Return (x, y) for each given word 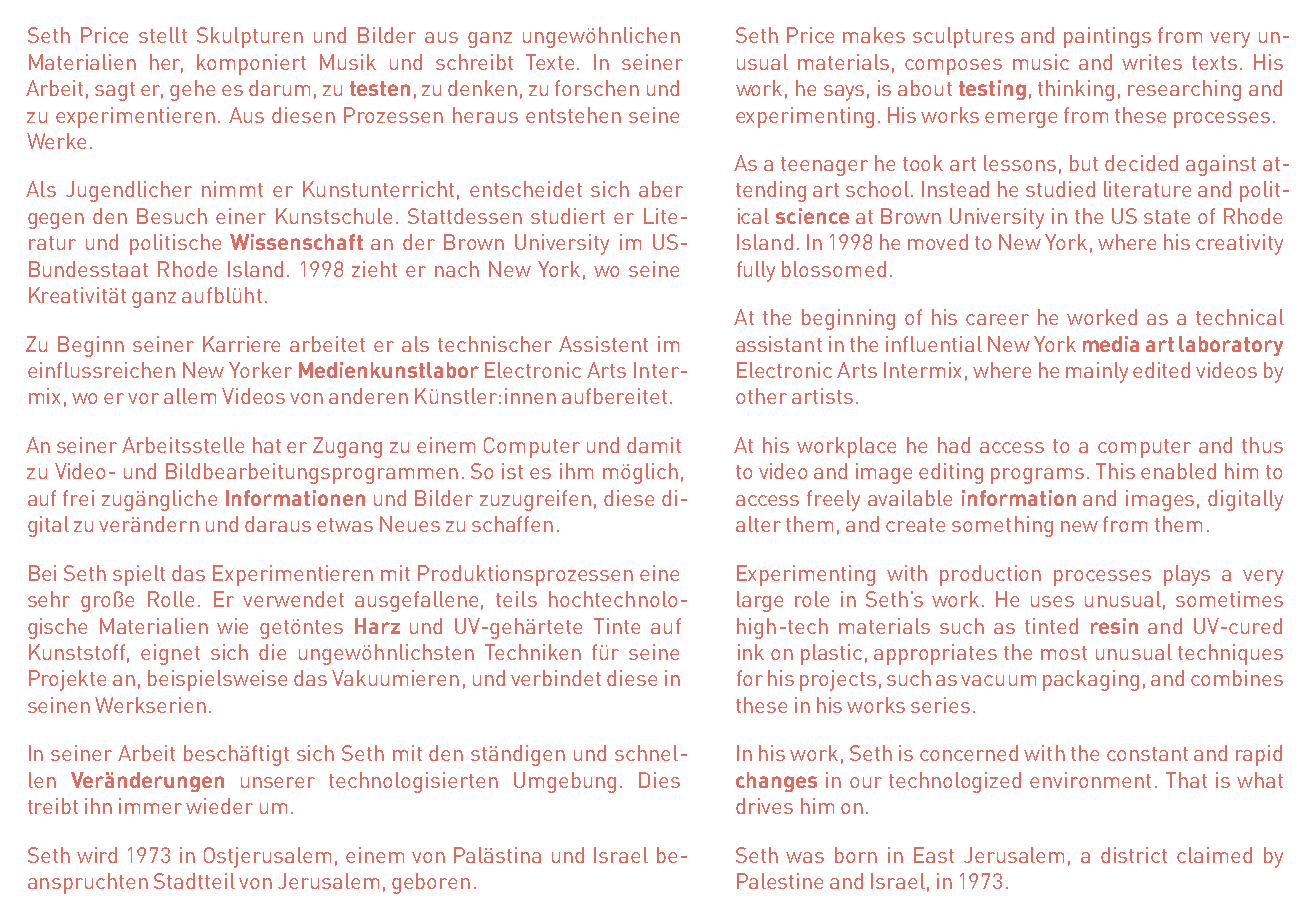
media (1111, 344)
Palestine (780, 881)
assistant (779, 344)
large (760, 601)
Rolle (171, 599)
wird (97, 855)
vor (143, 398)
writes (1152, 62)
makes (874, 35)
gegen (56, 221)
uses (1052, 601)
